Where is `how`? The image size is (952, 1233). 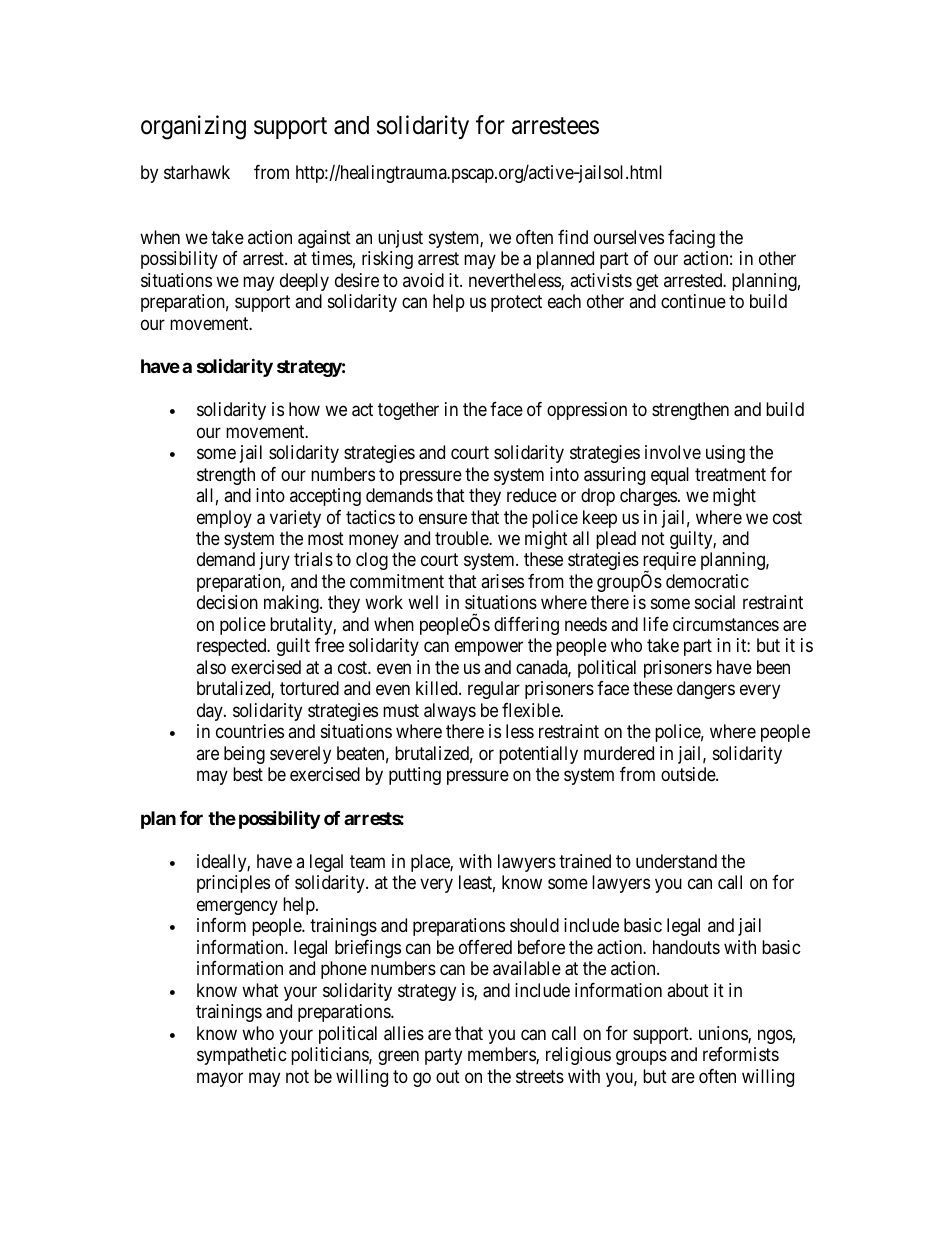 how is located at coordinates (304, 409).
